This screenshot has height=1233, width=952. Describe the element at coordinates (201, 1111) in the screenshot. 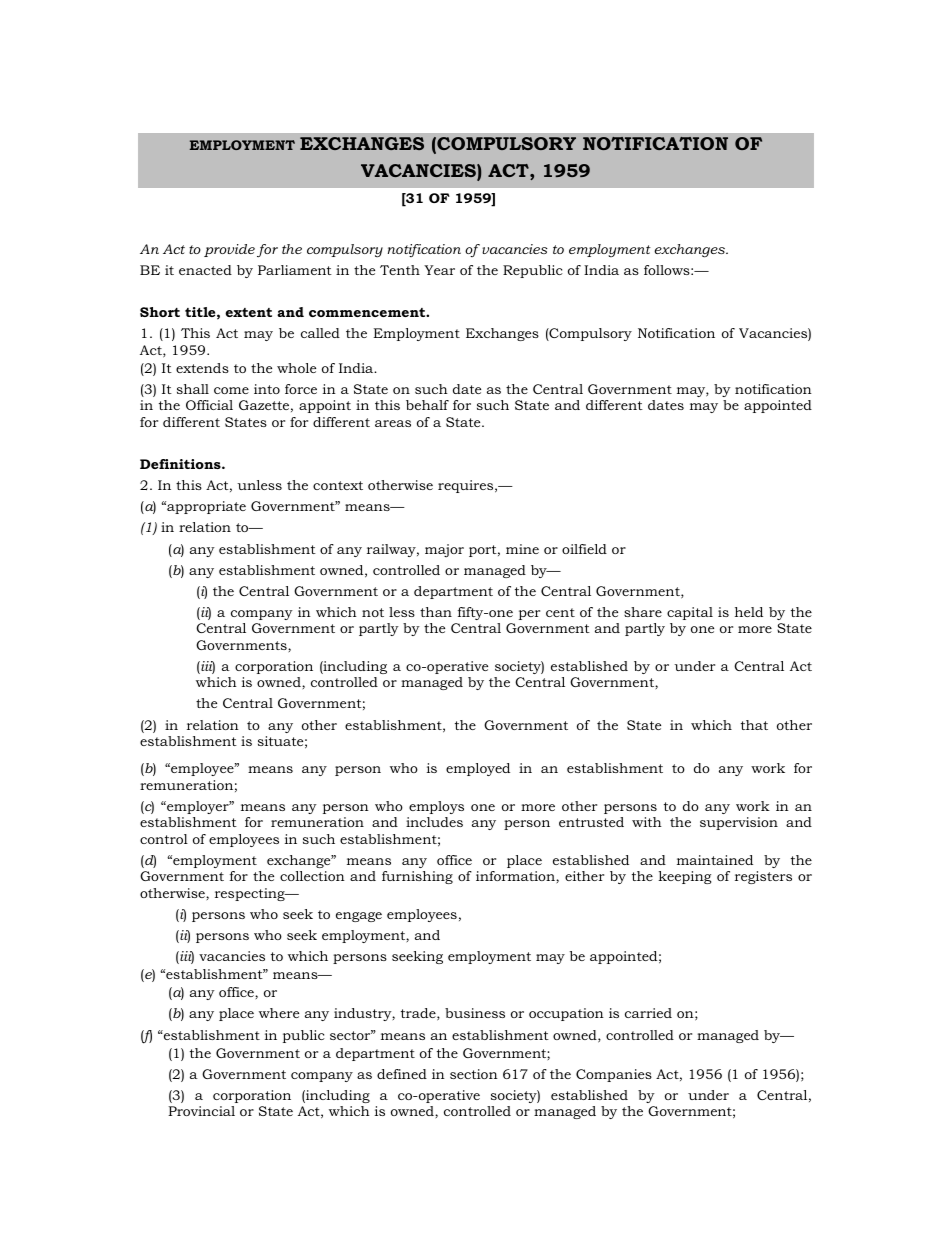

I see `Provincial` at that location.
